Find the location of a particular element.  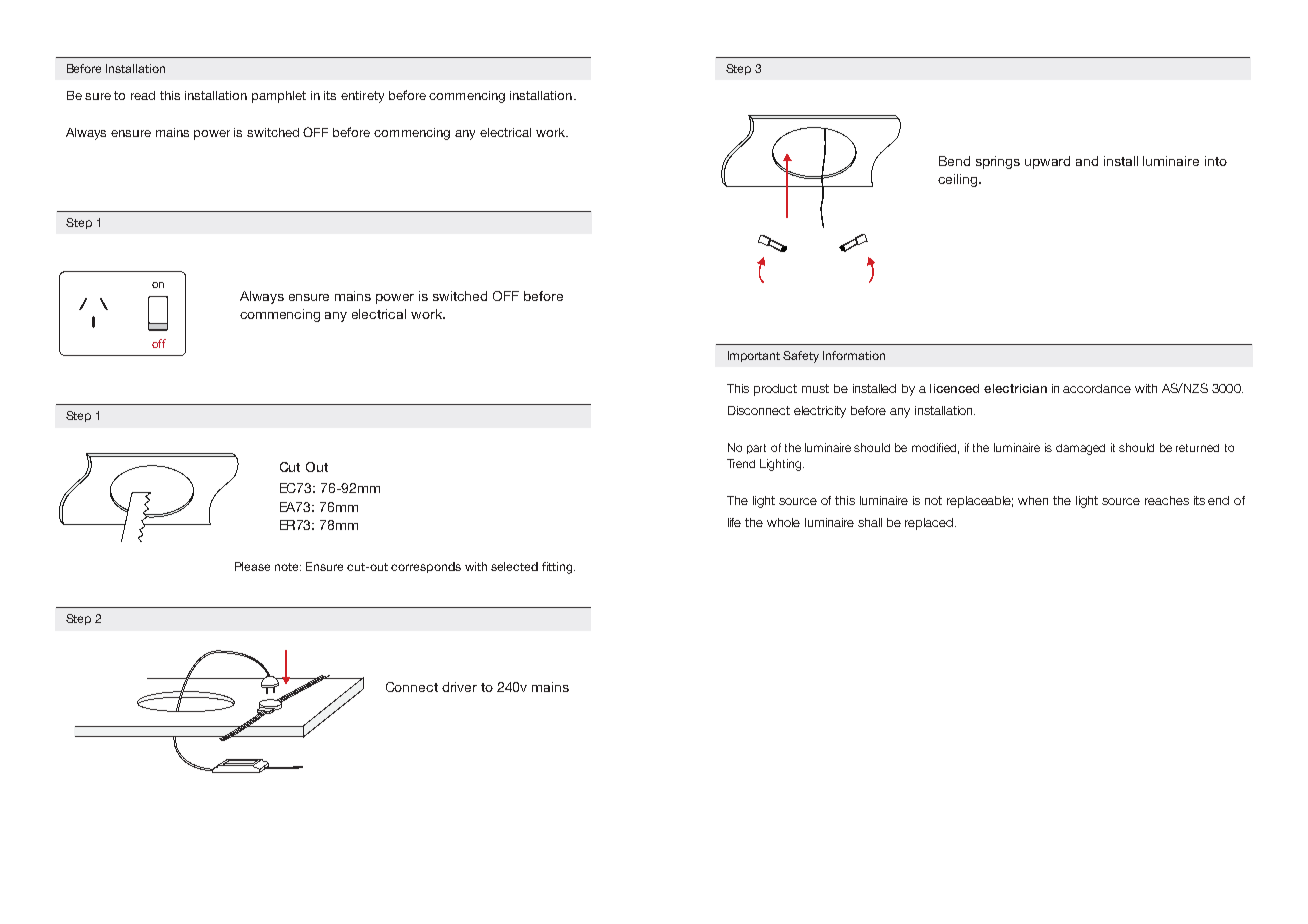

pamphlet is located at coordinates (279, 97).
